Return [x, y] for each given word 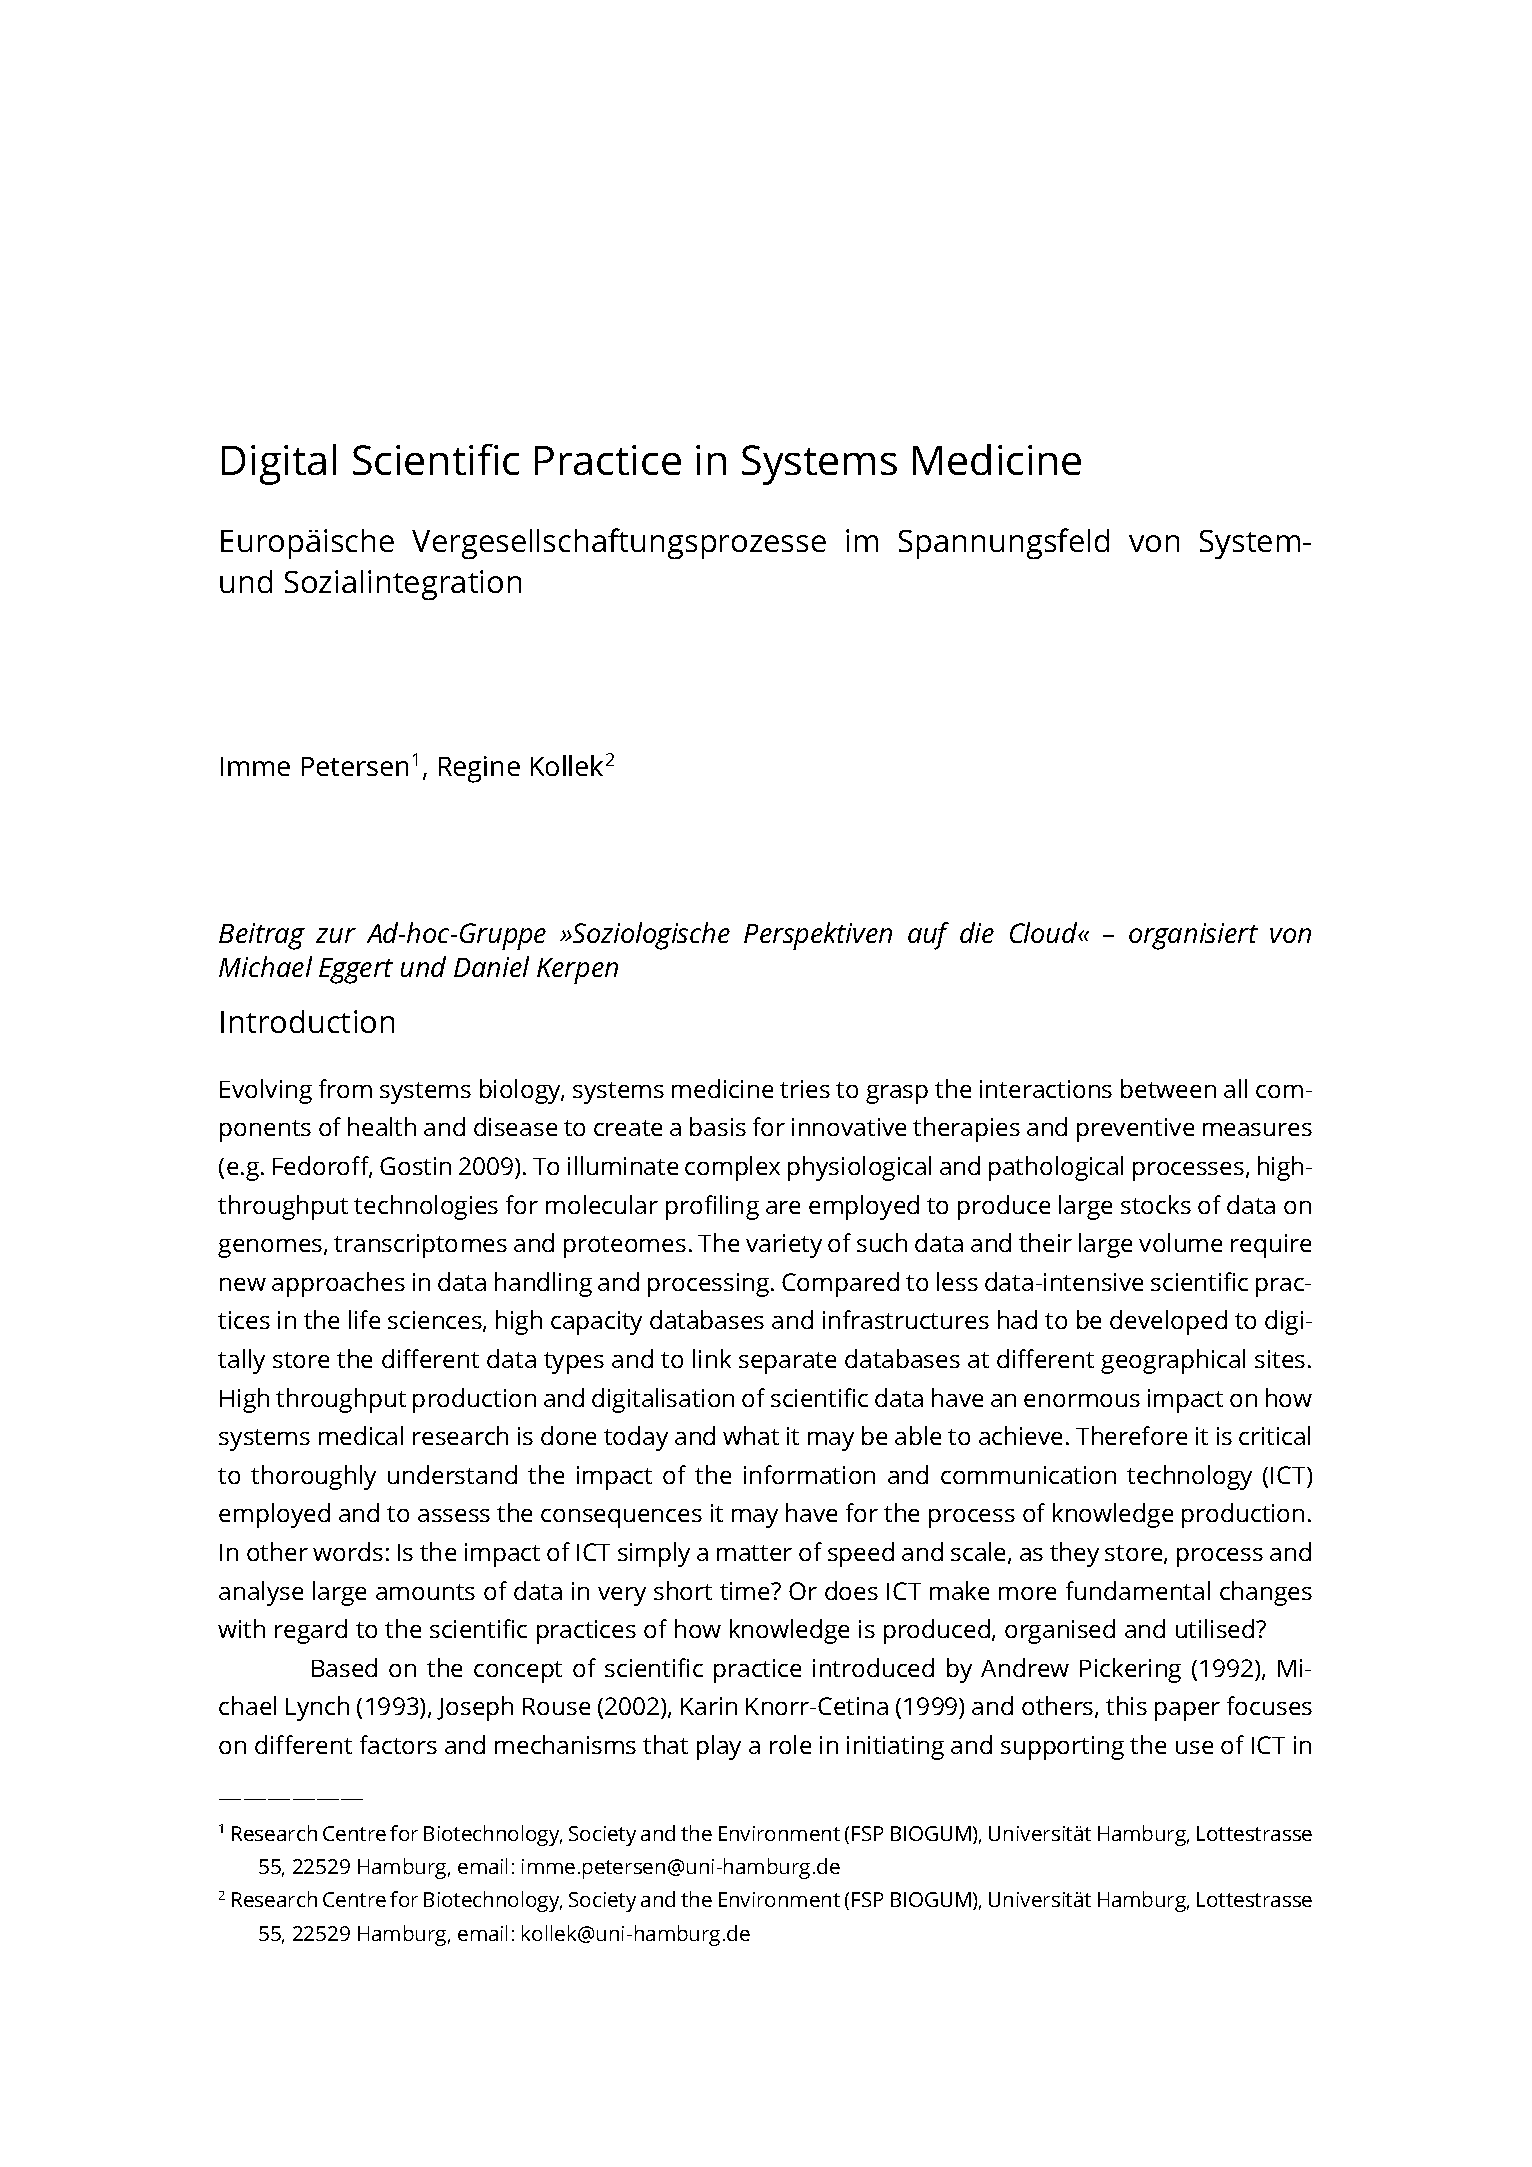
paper [1187, 1711]
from [345, 1088]
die [977, 932]
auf [928, 936]
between [1168, 1088]
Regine [479, 769]
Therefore [1131, 1435]
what [751, 1435]
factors [398, 1744]
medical [361, 1435]
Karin [709, 1706]
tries [805, 1089]
